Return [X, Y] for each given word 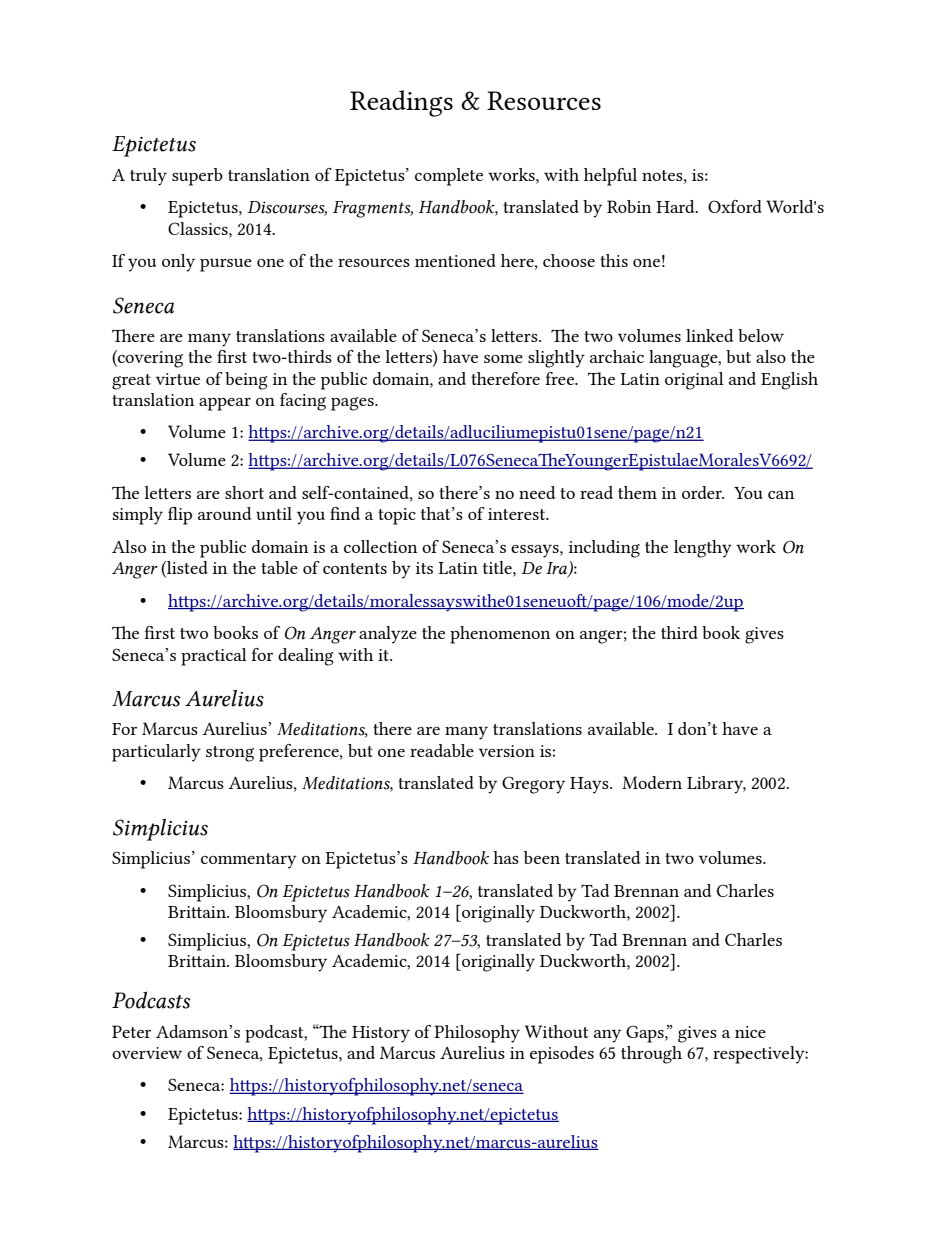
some [503, 359]
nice [750, 1032]
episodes [562, 1055]
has [506, 857]
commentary [249, 861]
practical [214, 657]
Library [716, 785]
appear [225, 404]
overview [147, 1053]
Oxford [735, 206]
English [789, 381]
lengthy [703, 549]
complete [449, 177]
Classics [199, 228]
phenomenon [500, 635]
